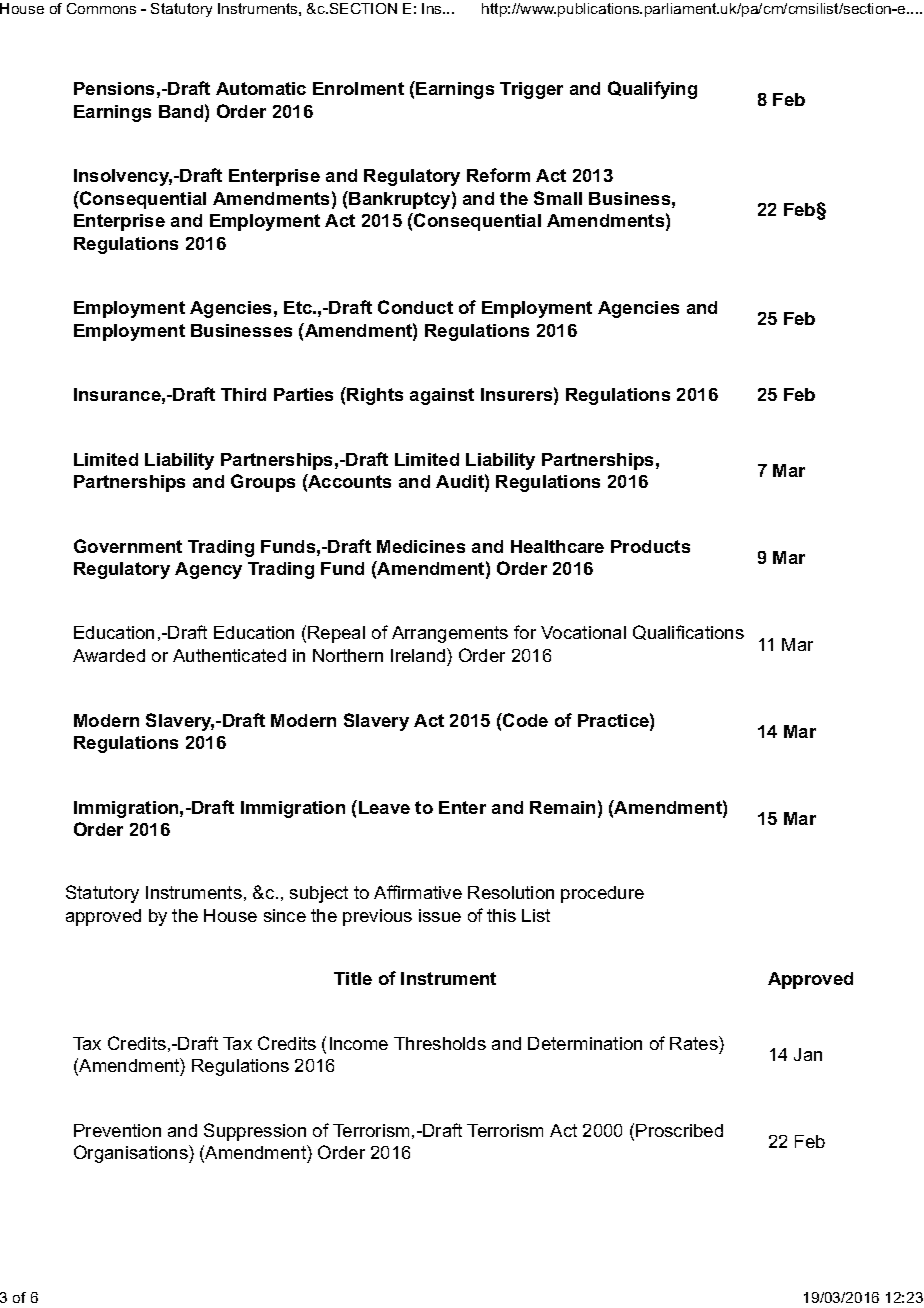 The height and width of the page is (1308, 924). I want to click on Qualifications, so click(688, 632).
